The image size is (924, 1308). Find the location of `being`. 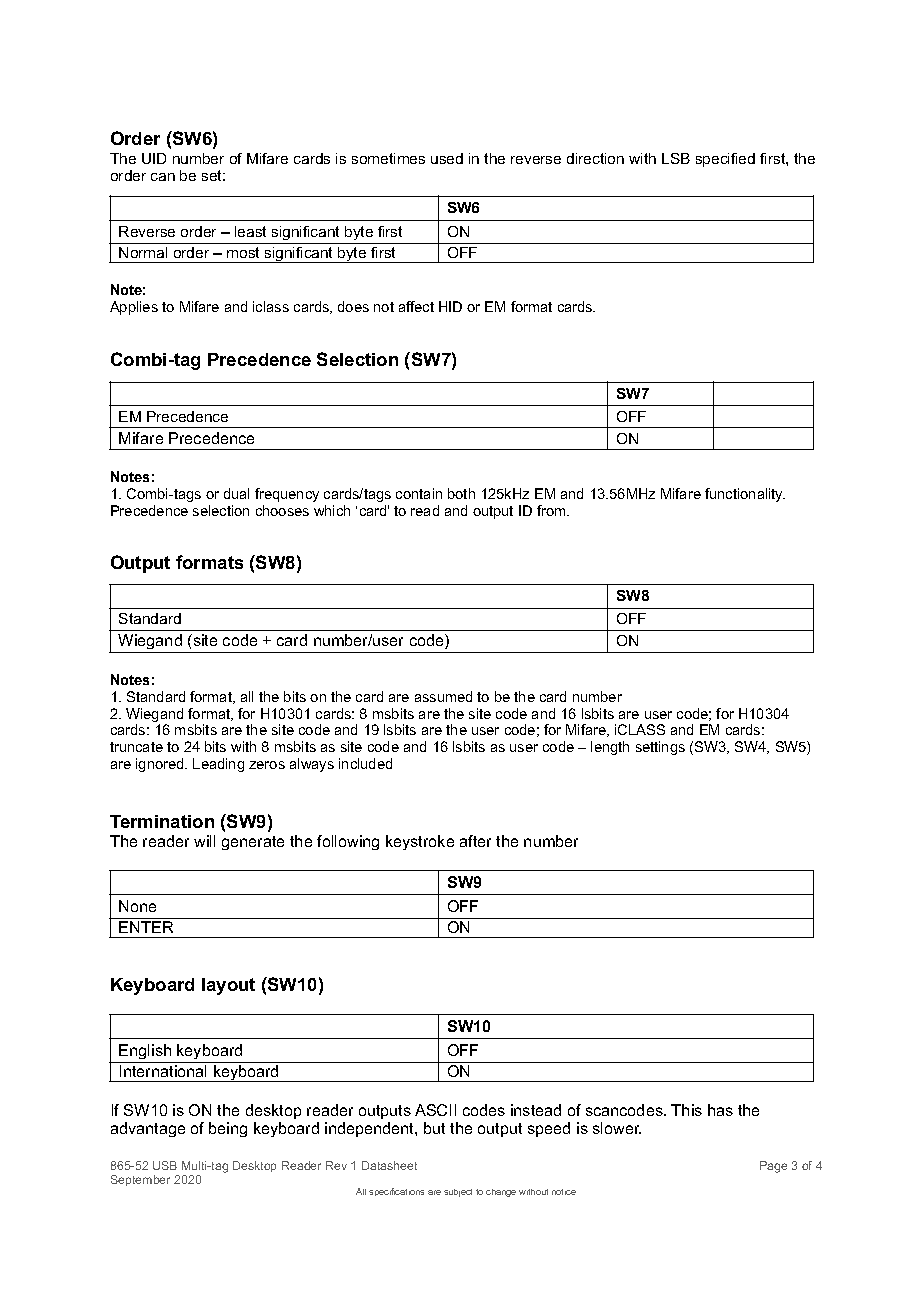

being is located at coordinates (228, 1129).
